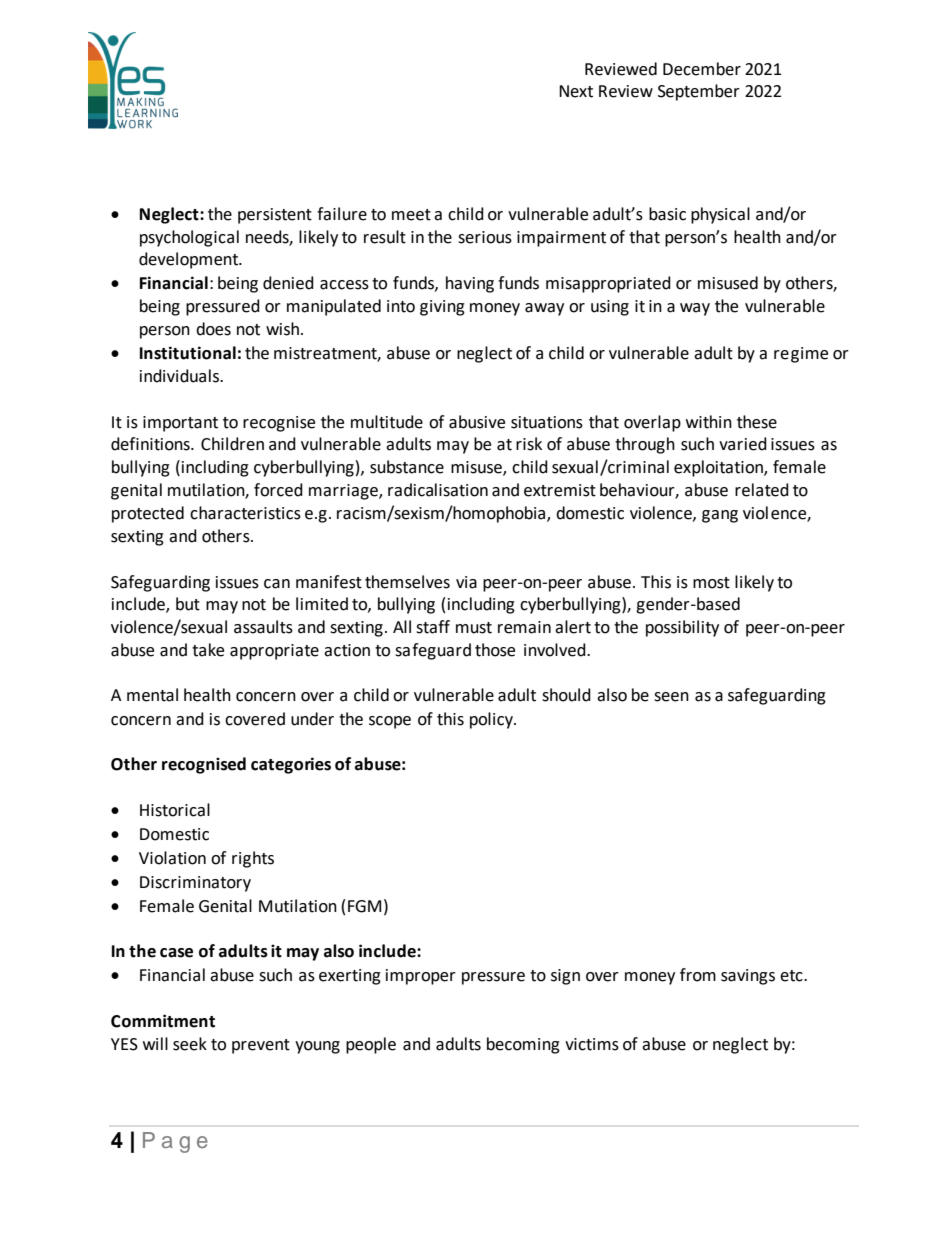  I want to click on Historical, so click(175, 810).
